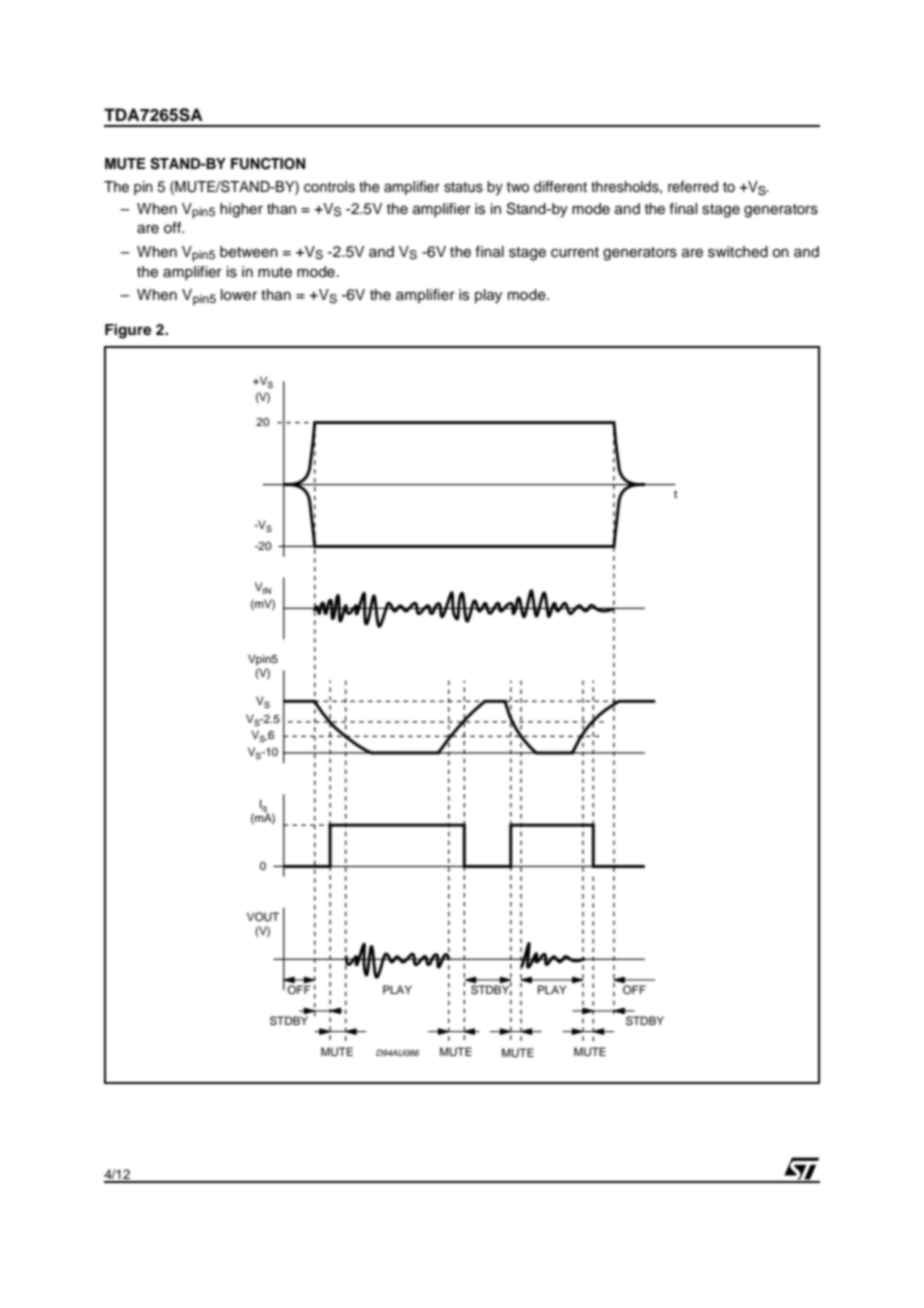  What do you see at coordinates (263, 917) in the page?
I see `VOUT` at bounding box center [263, 917].
